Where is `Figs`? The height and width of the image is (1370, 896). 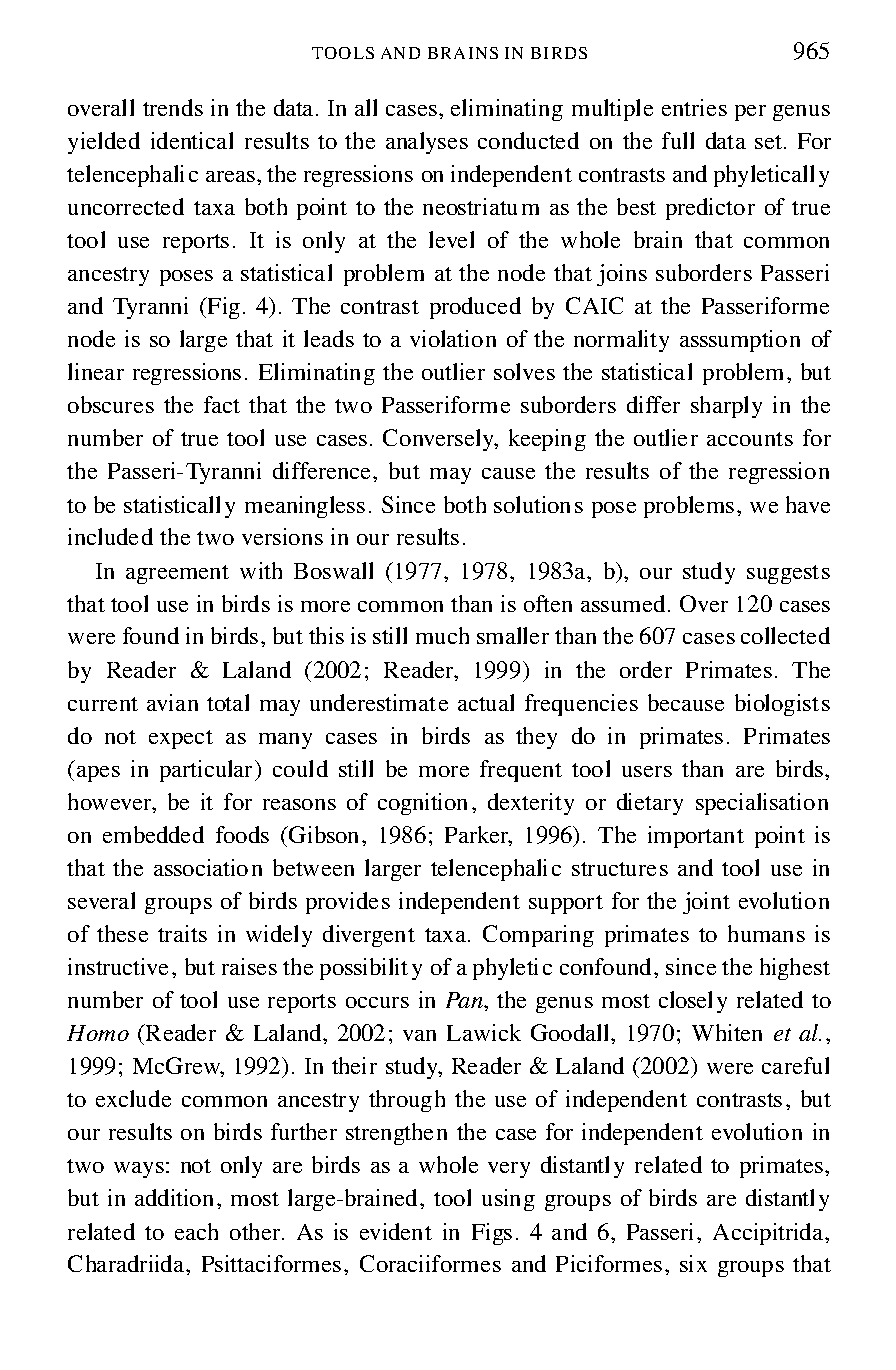
Figs is located at coordinates (492, 1234).
